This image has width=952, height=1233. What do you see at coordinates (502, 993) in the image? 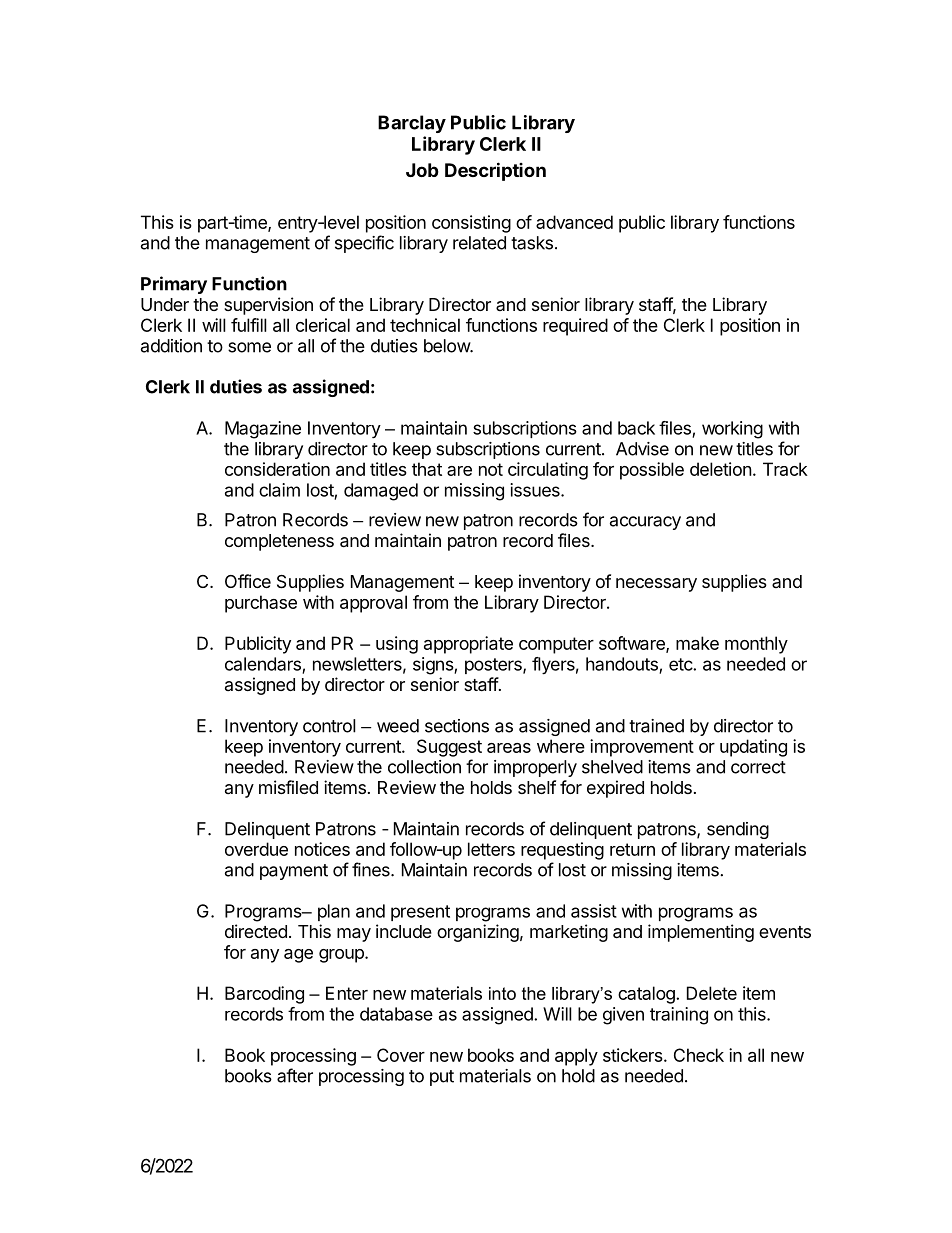
I see `into` at bounding box center [502, 993].
